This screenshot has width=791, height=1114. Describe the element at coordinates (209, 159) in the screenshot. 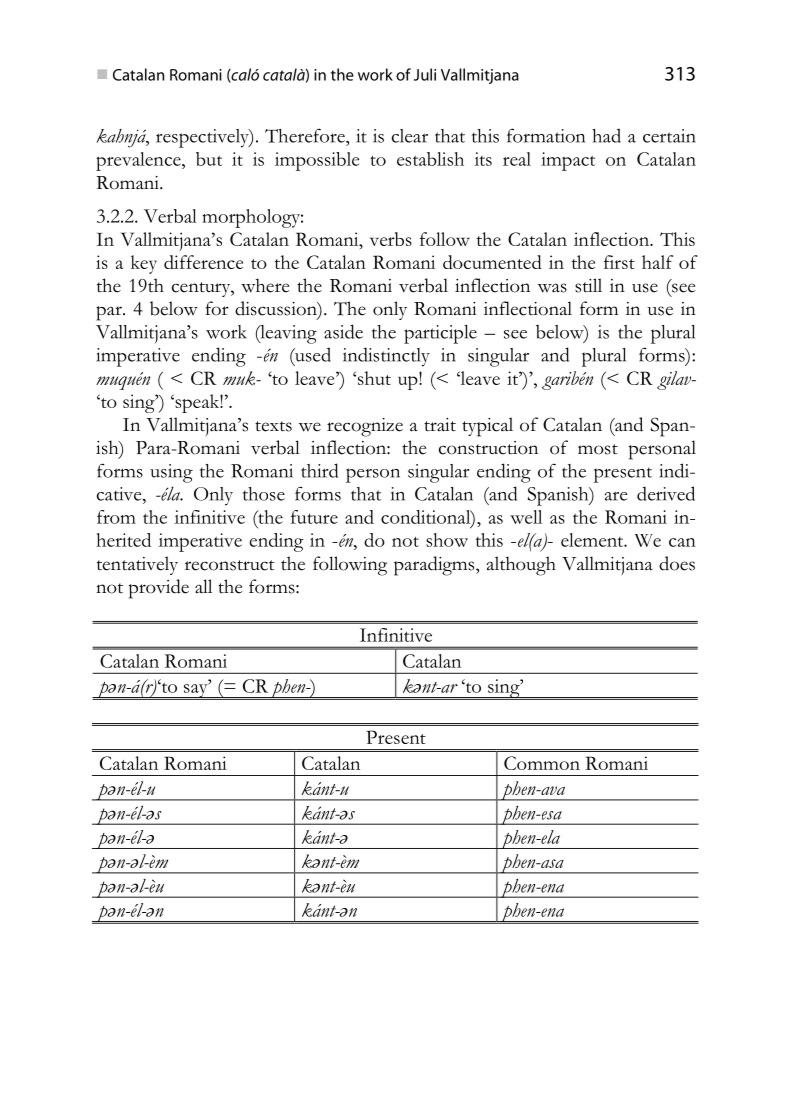

I see `but` at that location.
